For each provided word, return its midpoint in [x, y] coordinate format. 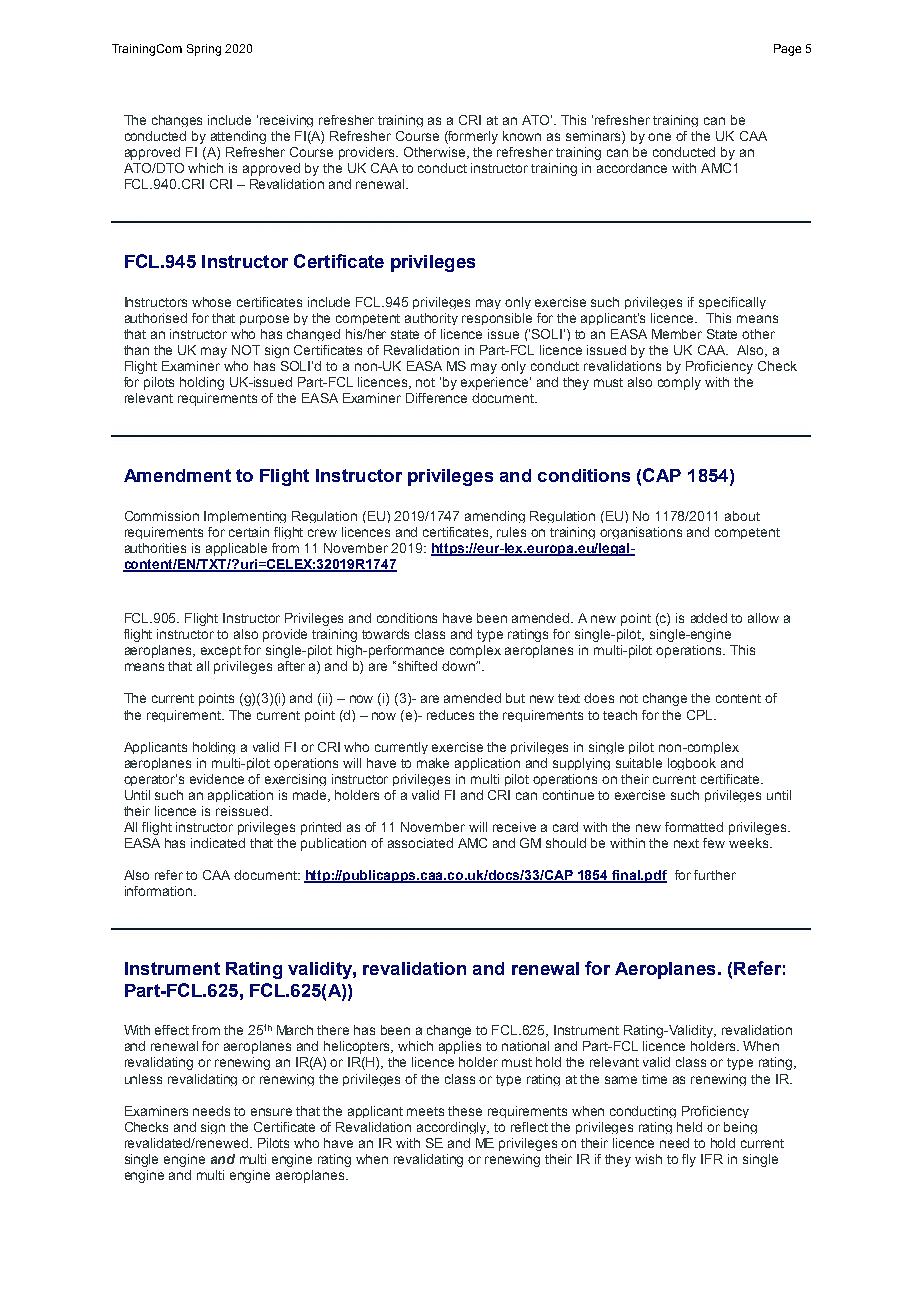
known [522, 136]
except [221, 652]
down [459, 666]
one [659, 137]
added [709, 618]
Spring [204, 50]
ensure [271, 1112]
